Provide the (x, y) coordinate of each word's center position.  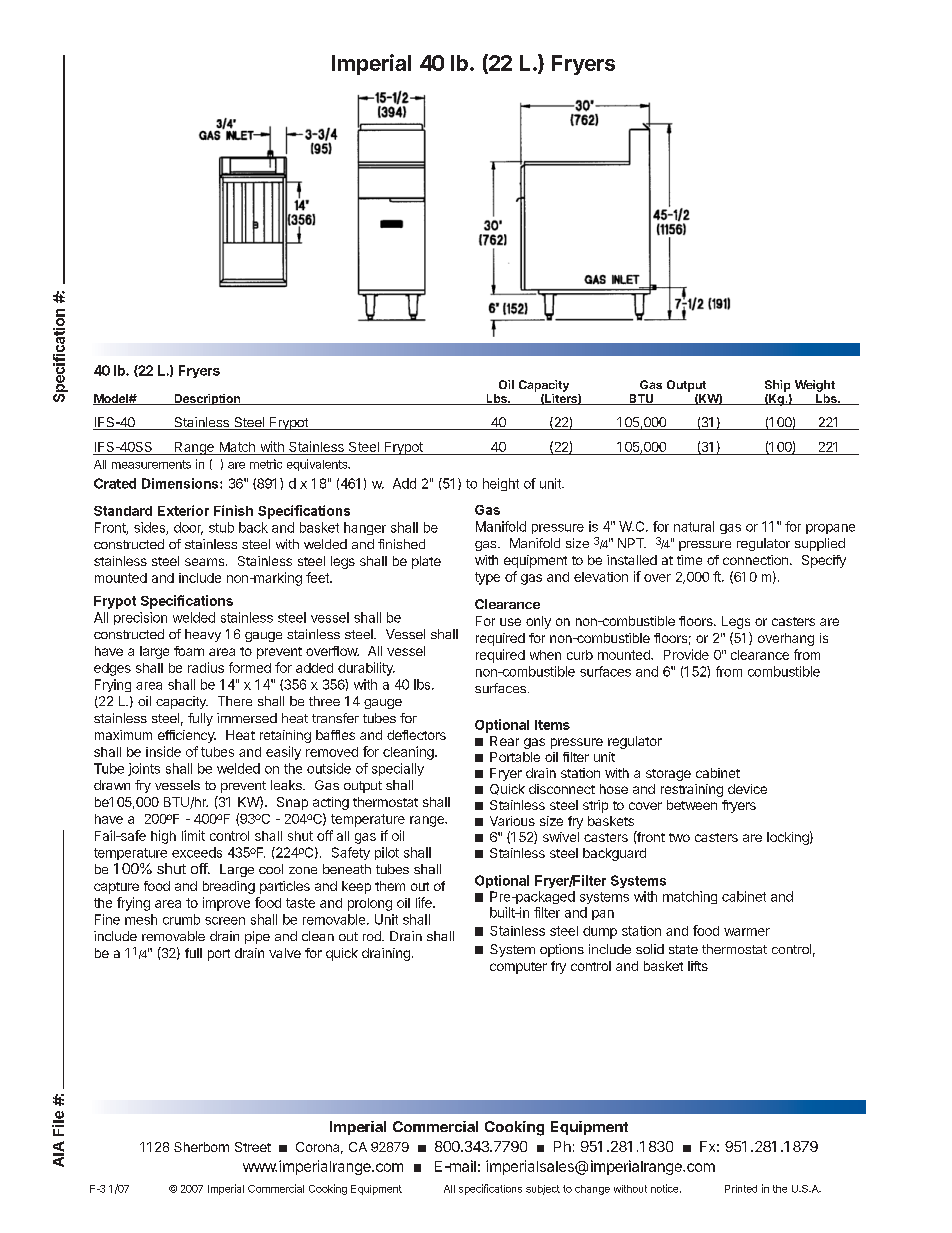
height (501, 484)
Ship (777, 386)
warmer (747, 932)
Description (207, 399)
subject (543, 1190)
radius (206, 667)
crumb (181, 919)
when (545, 655)
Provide (686, 654)
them (390, 886)
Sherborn (201, 1147)
